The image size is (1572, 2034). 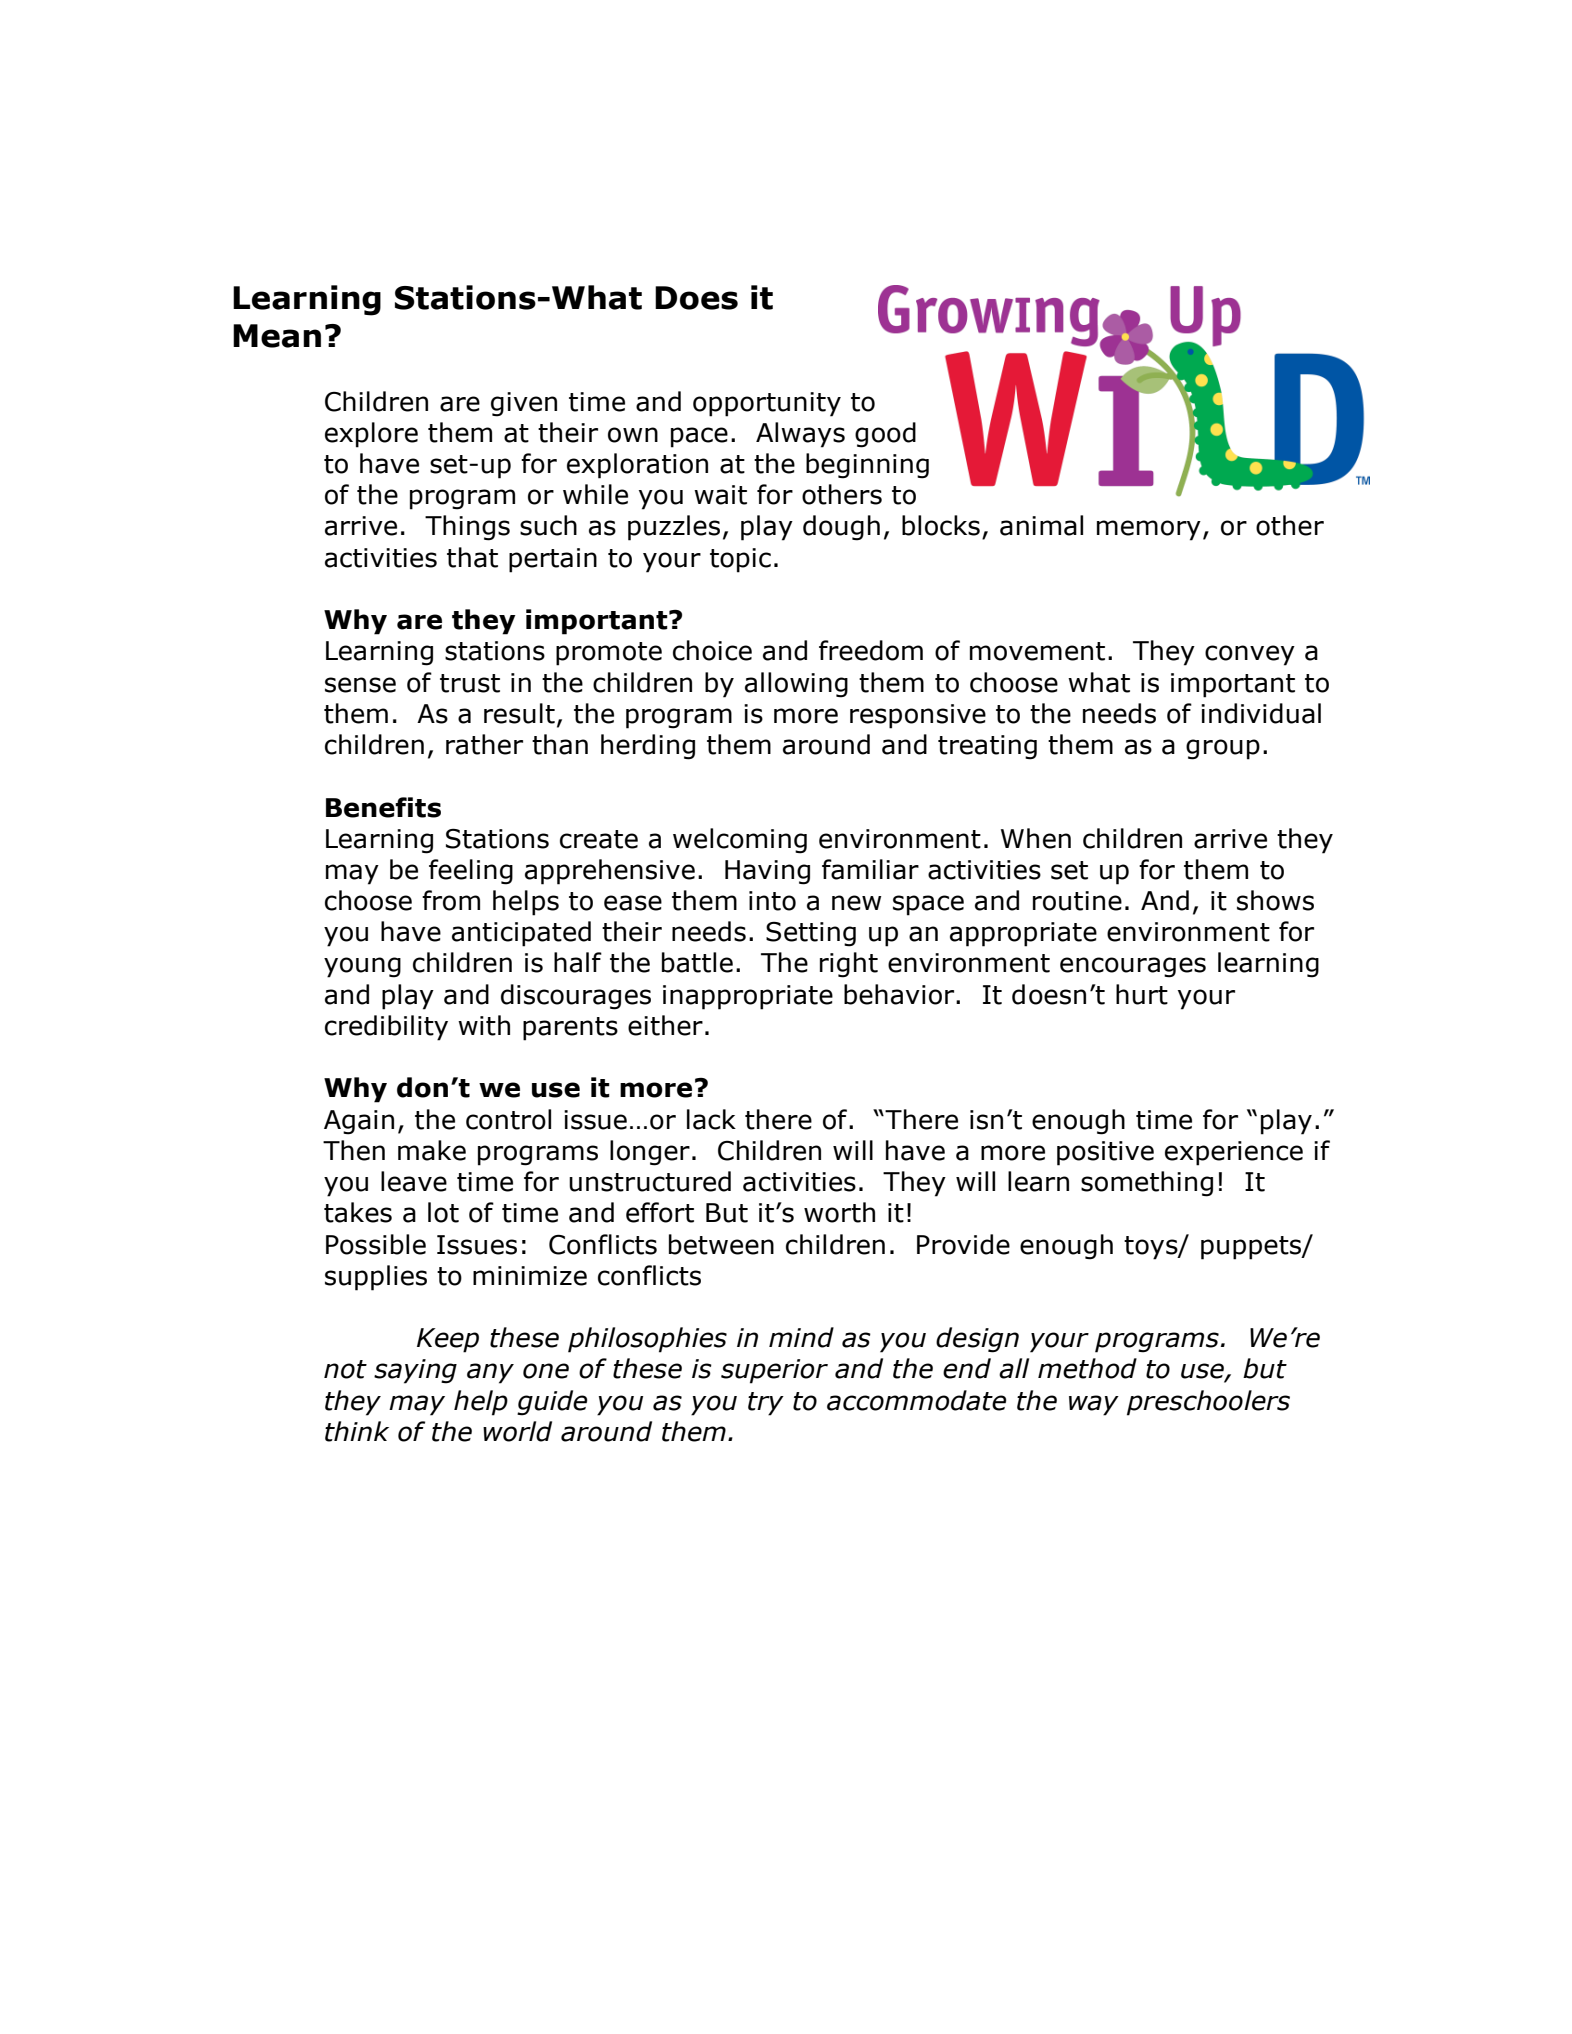 I want to click on memory, so click(x=1149, y=530).
